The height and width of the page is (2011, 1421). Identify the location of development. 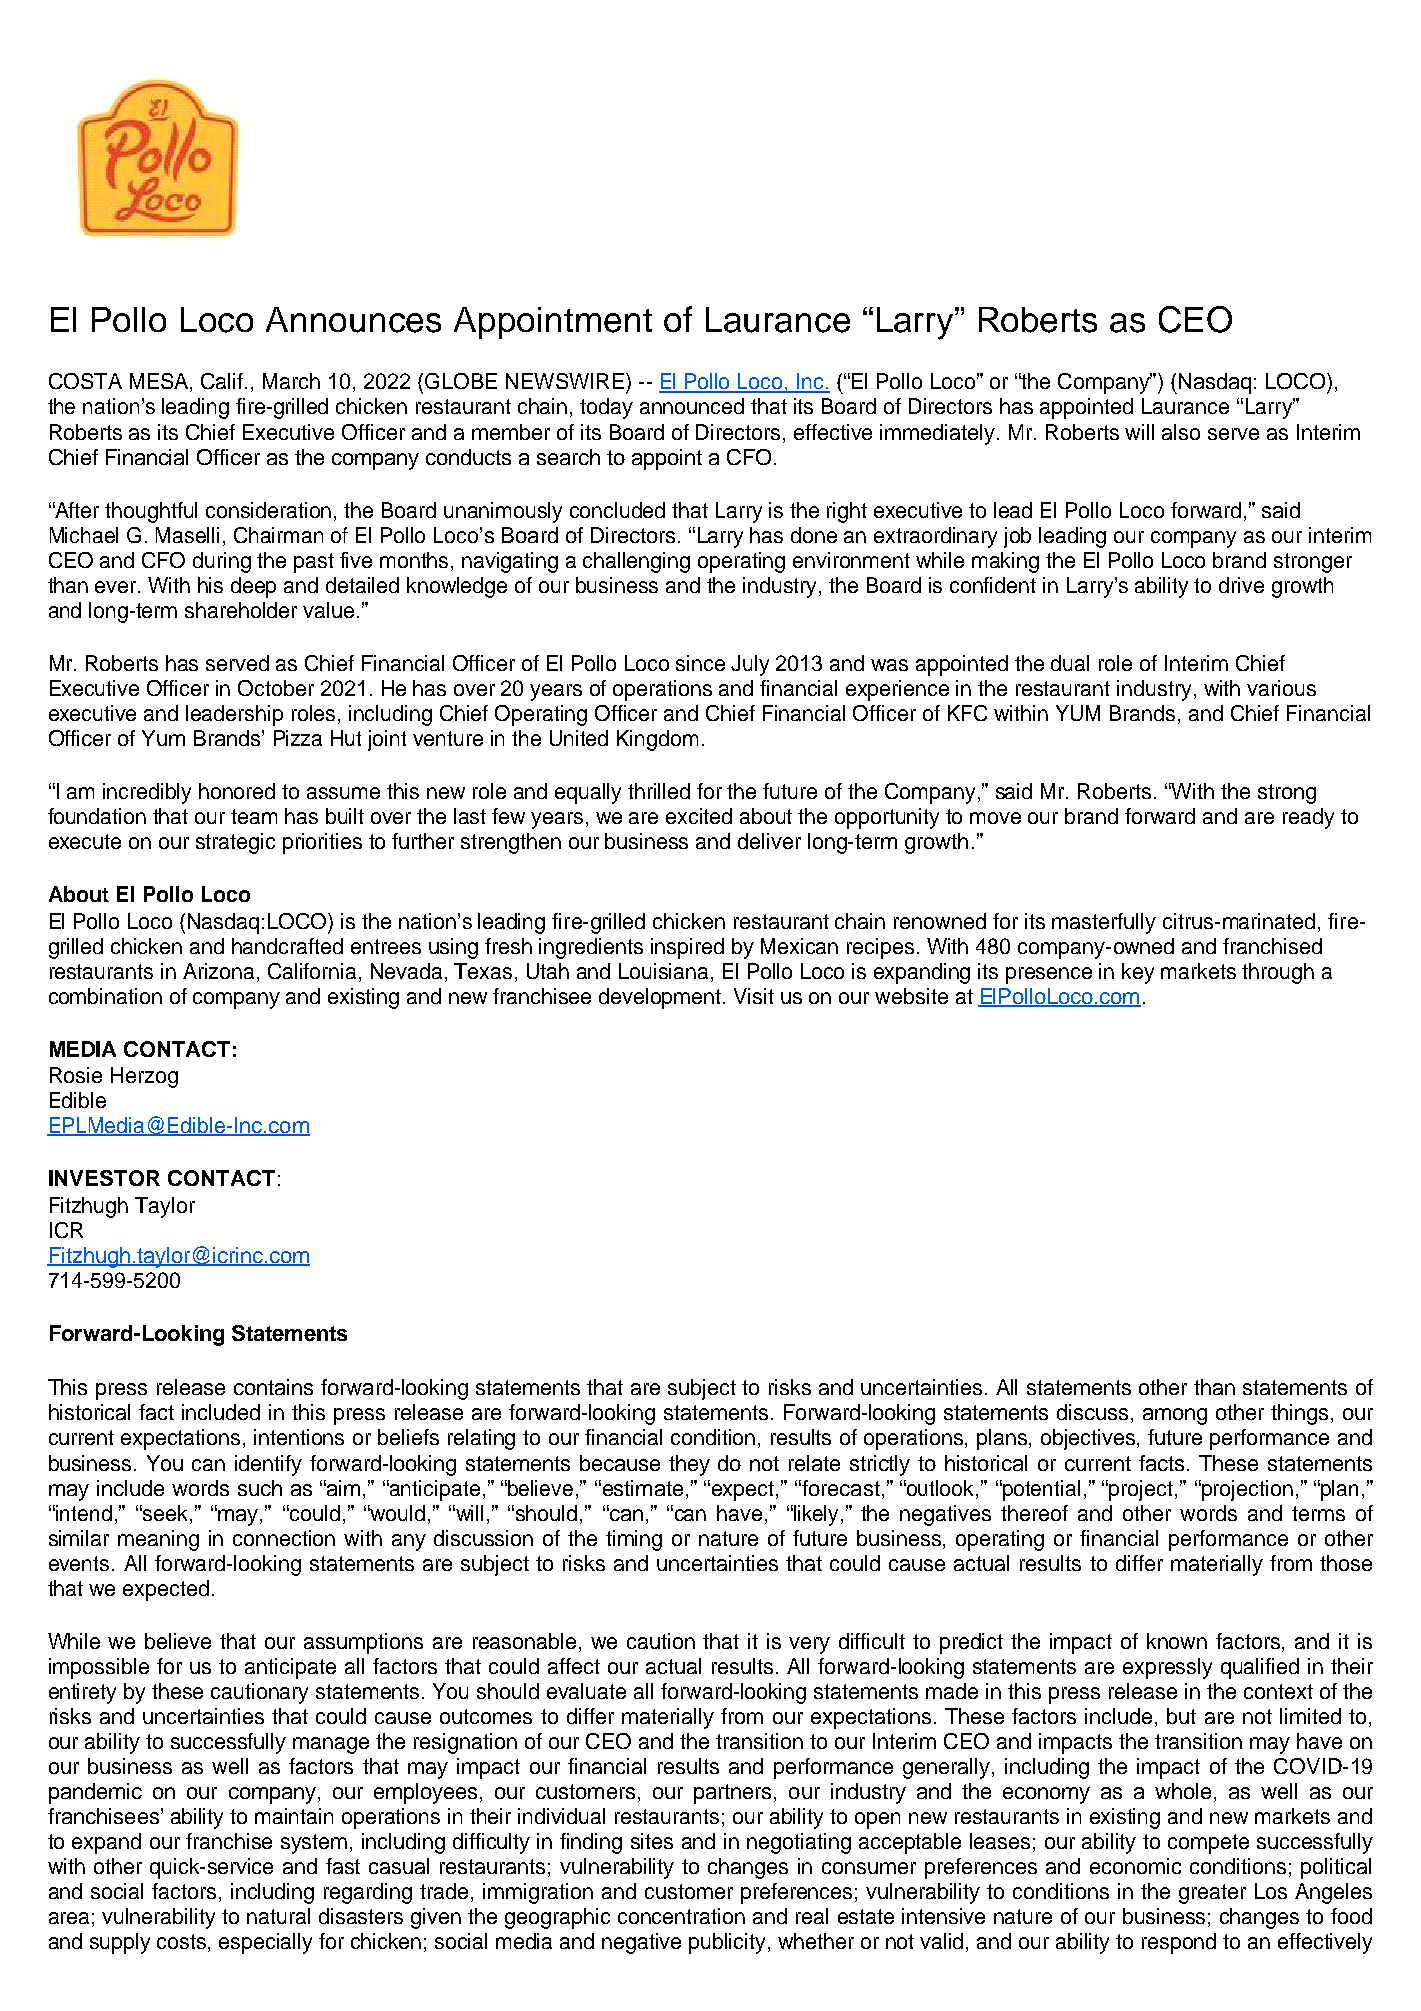
(661, 998).
